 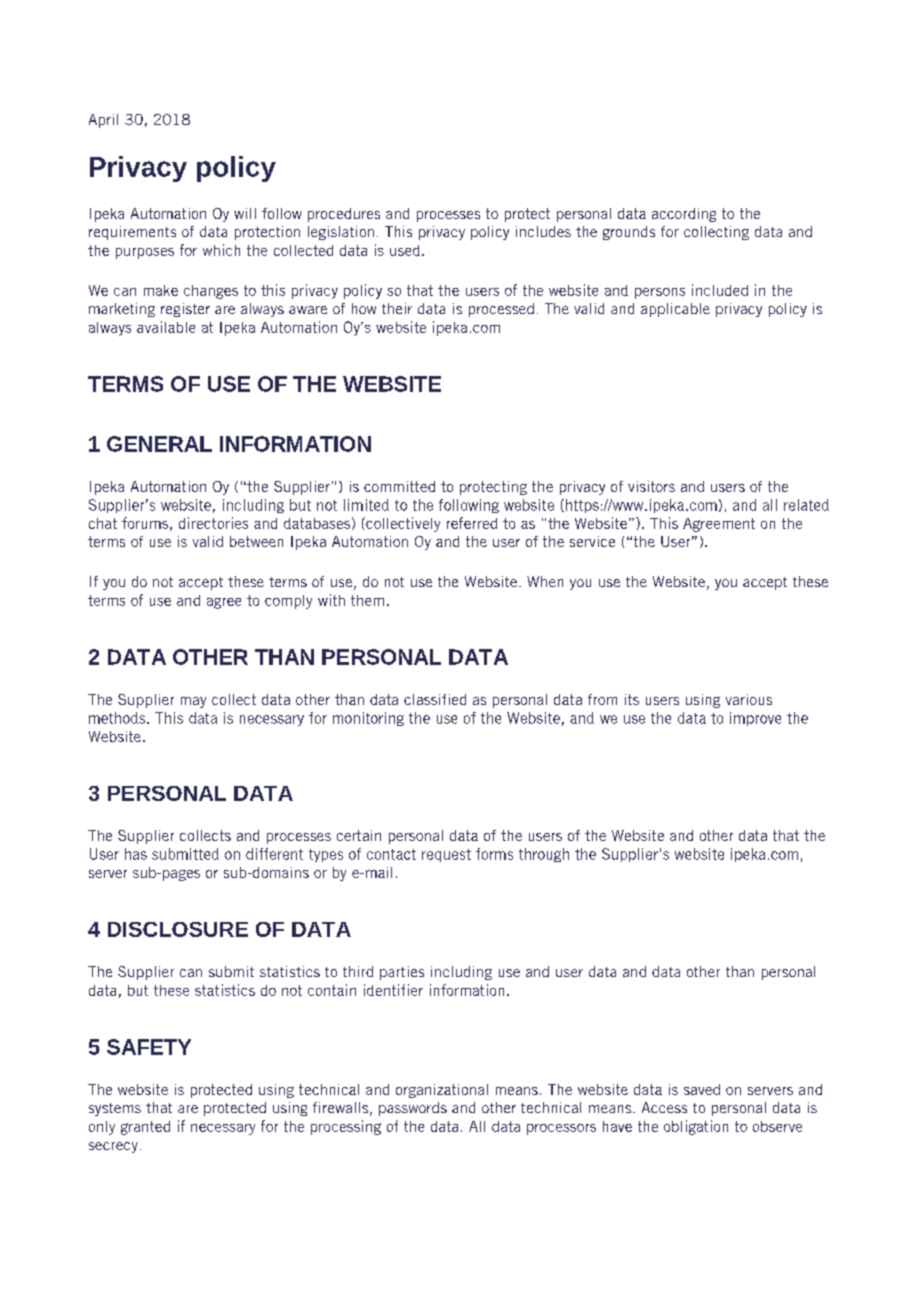 What do you see at coordinates (103, 121) in the page?
I see `April` at bounding box center [103, 121].
